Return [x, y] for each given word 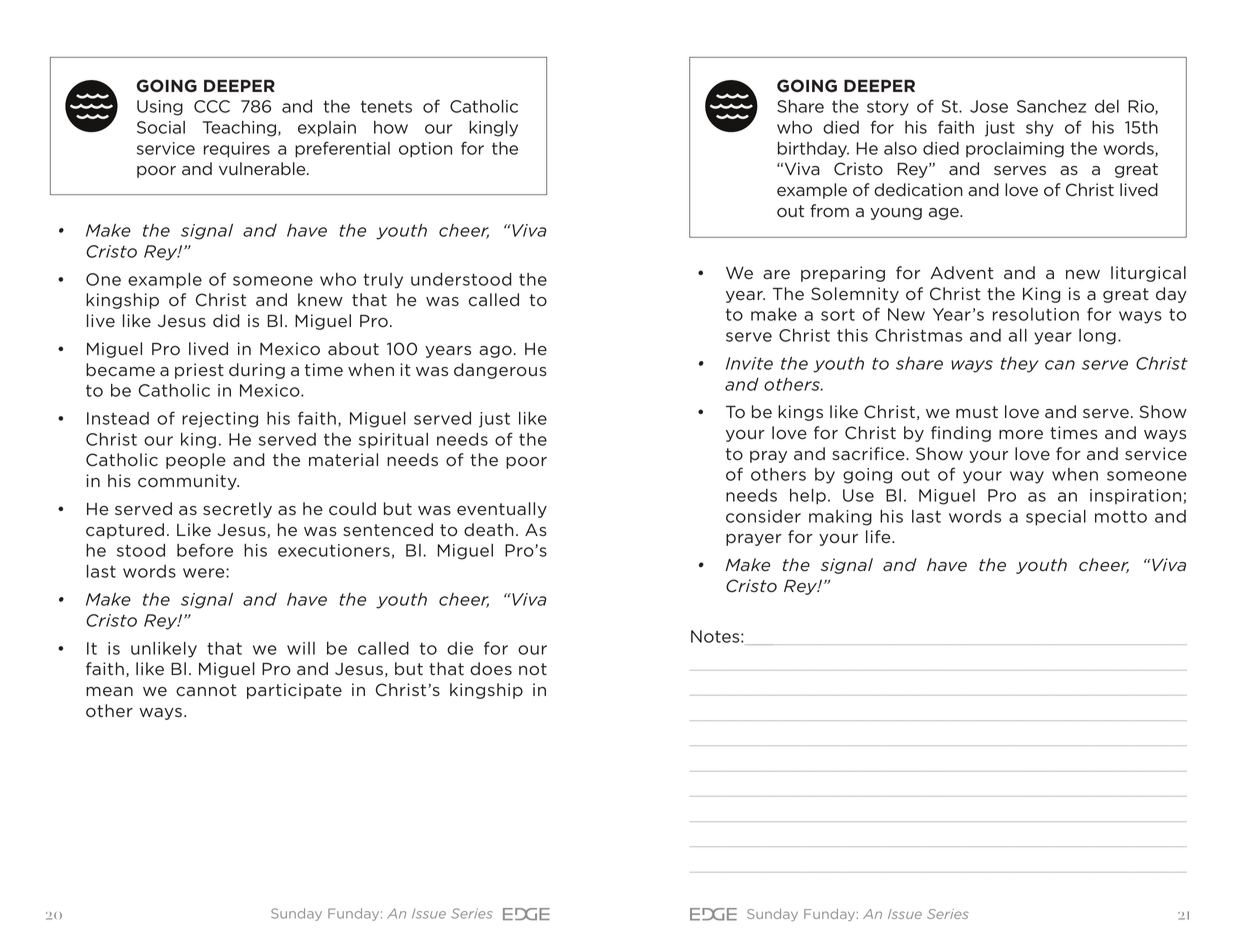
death [489, 530]
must [977, 412]
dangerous [500, 371]
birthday [813, 150]
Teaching [241, 129]
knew [320, 300]
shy [1040, 129]
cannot [206, 690]
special [1056, 518]
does [491, 669]
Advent [962, 273]
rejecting [220, 420]
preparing [843, 274]
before [205, 550]
